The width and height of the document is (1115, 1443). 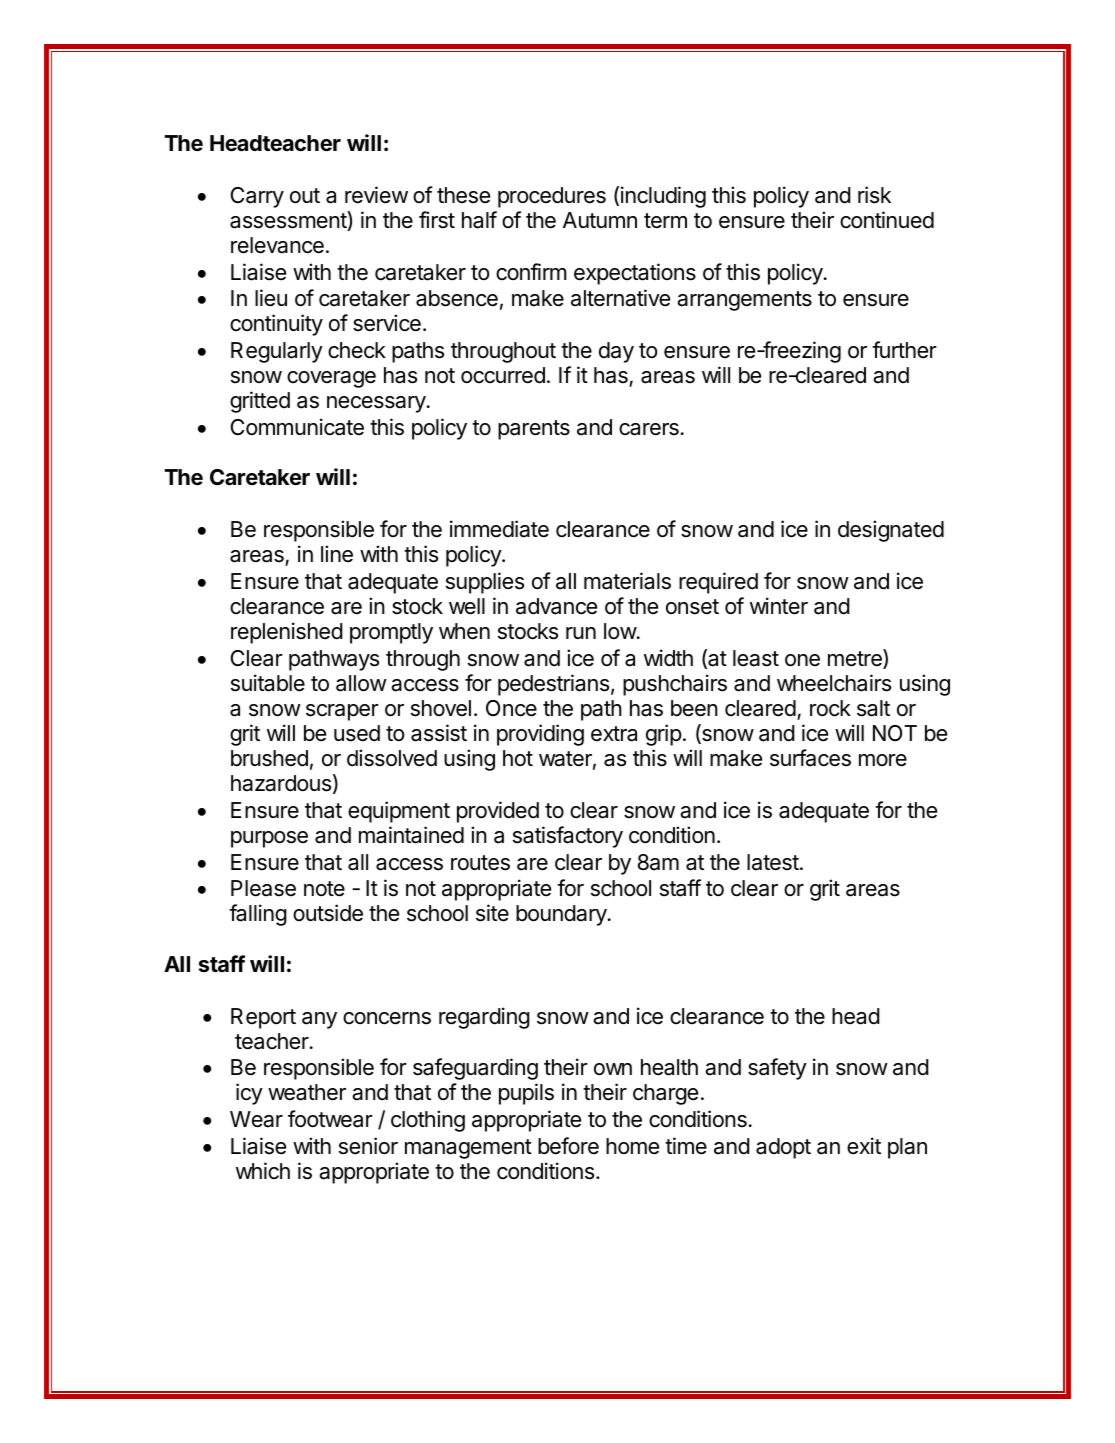 What do you see at coordinates (773, 862) in the document?
I see `latest` at bounding box center [773, 862].
